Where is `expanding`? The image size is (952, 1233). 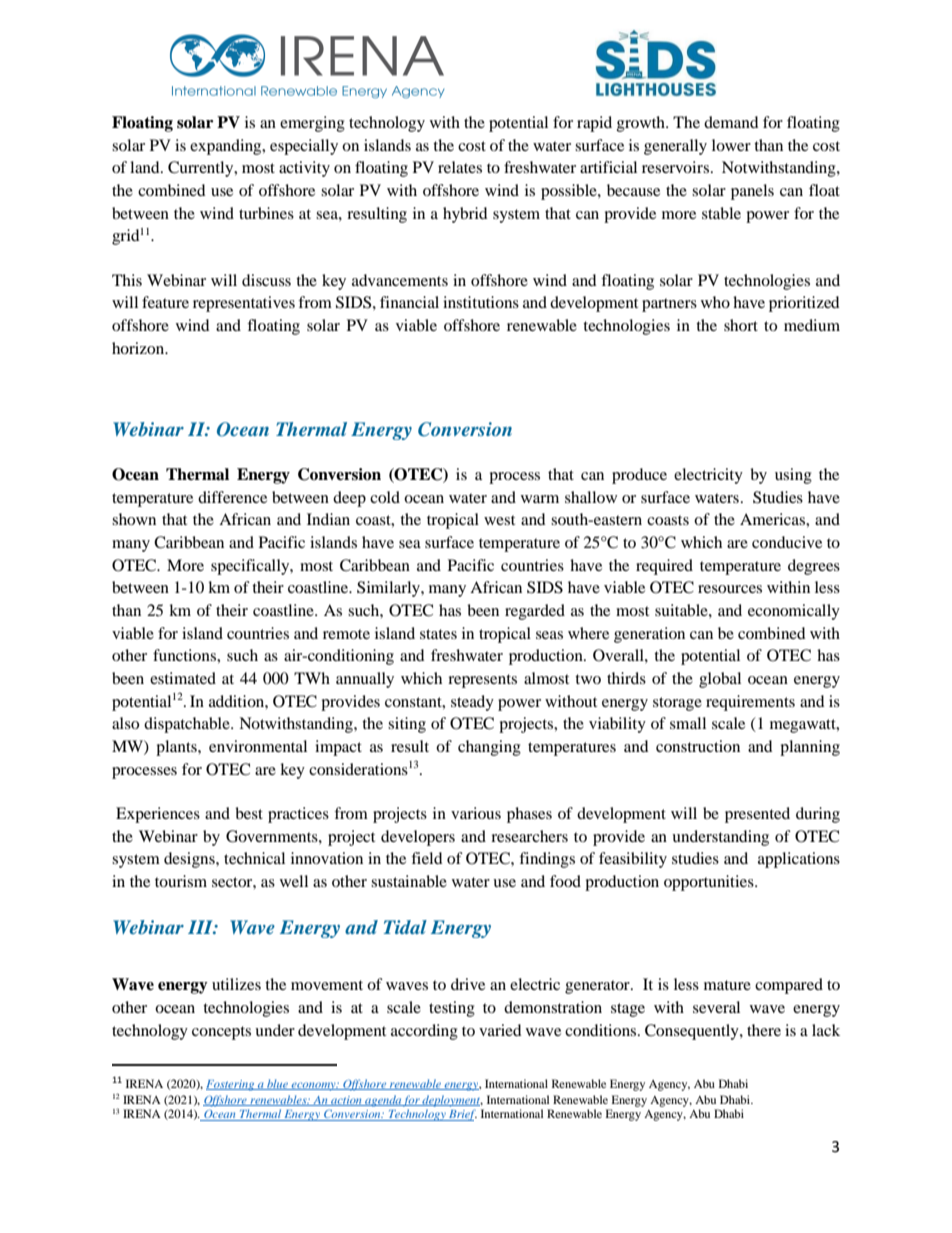 expanding is located at coordinates (227, 147).
